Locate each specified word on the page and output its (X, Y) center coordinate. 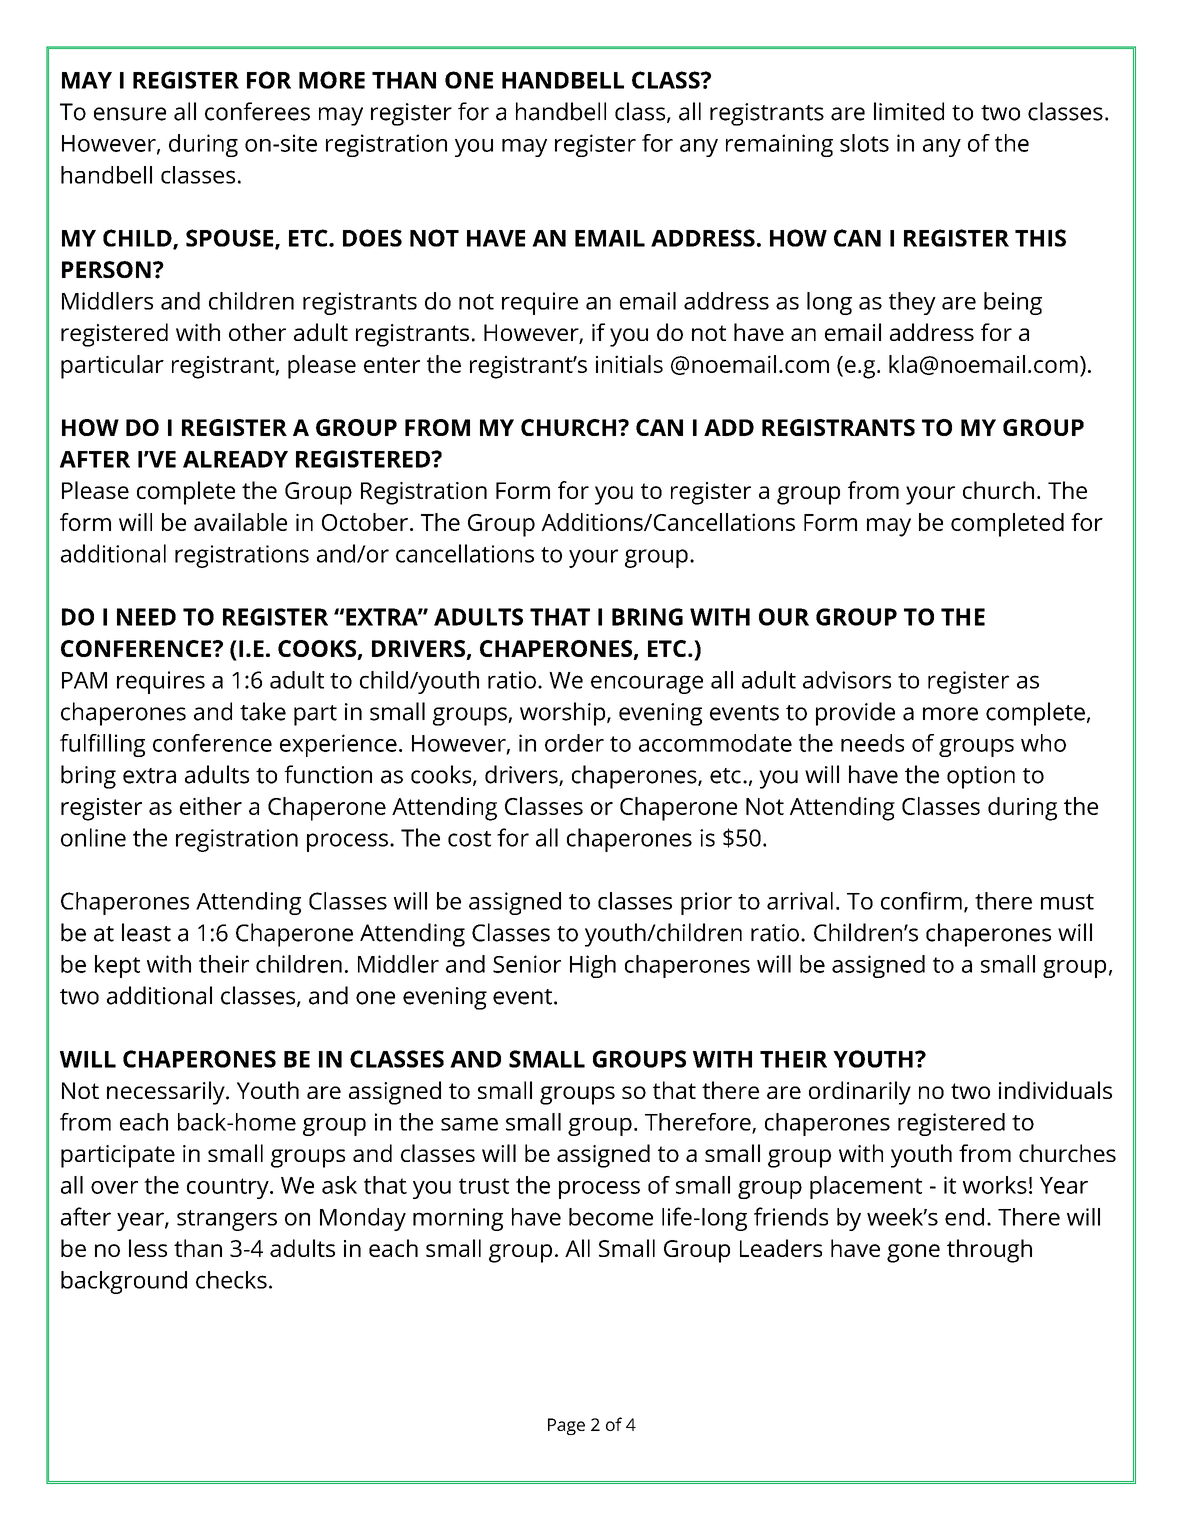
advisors (847, 680)
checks (231, 1280)
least (146, 932)
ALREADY (235, 459)
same (469, 1124)
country (229, 1188)
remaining (779, 145)
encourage (647, 684)
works (995, 1185)
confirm (921, 901)
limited (909, 111)
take (263, 711)
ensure (130, 114)
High (593, 966)
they (912, 303)
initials (629, 364)
